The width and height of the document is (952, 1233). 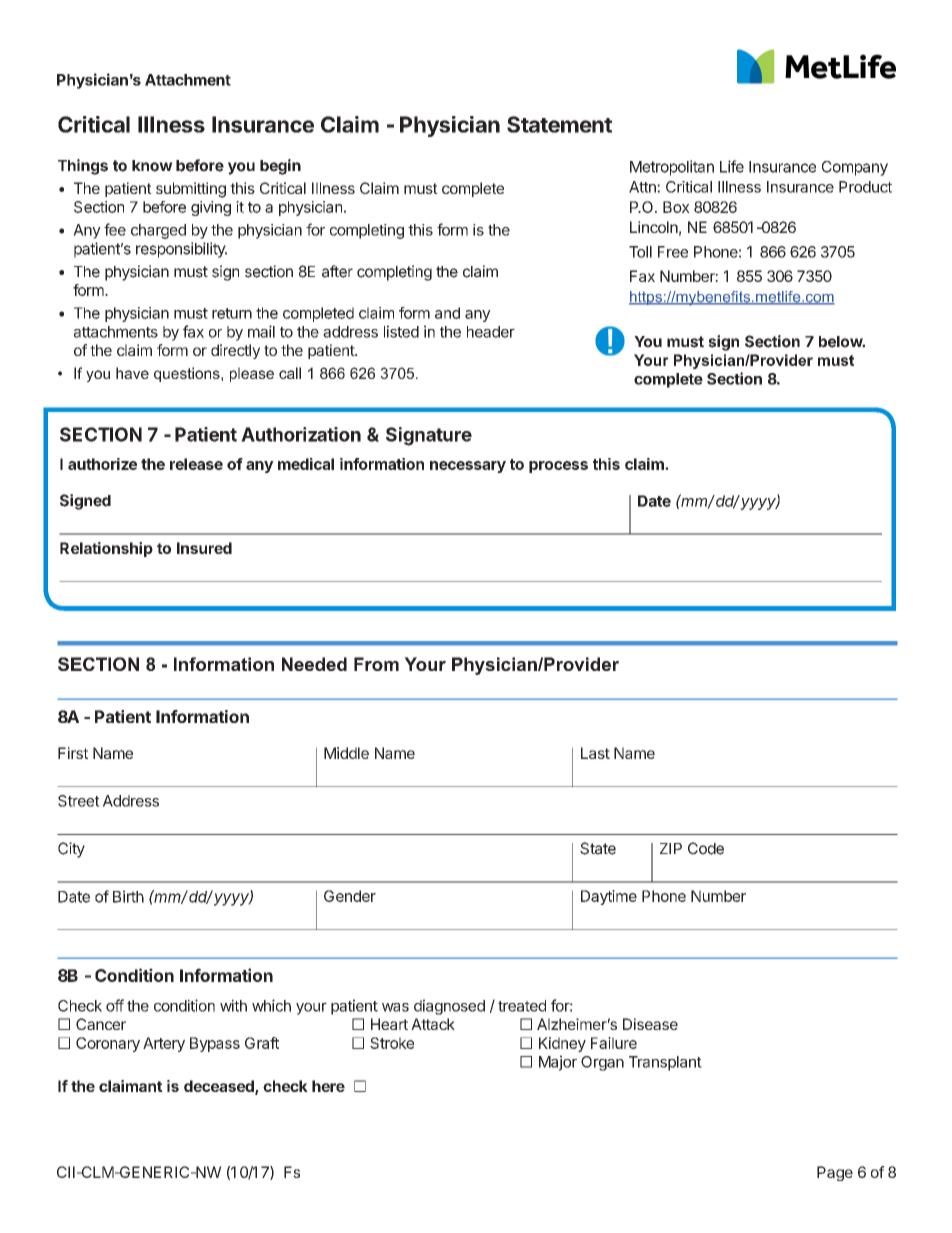 I want to click on Gender, so click(x=350, y=896).
